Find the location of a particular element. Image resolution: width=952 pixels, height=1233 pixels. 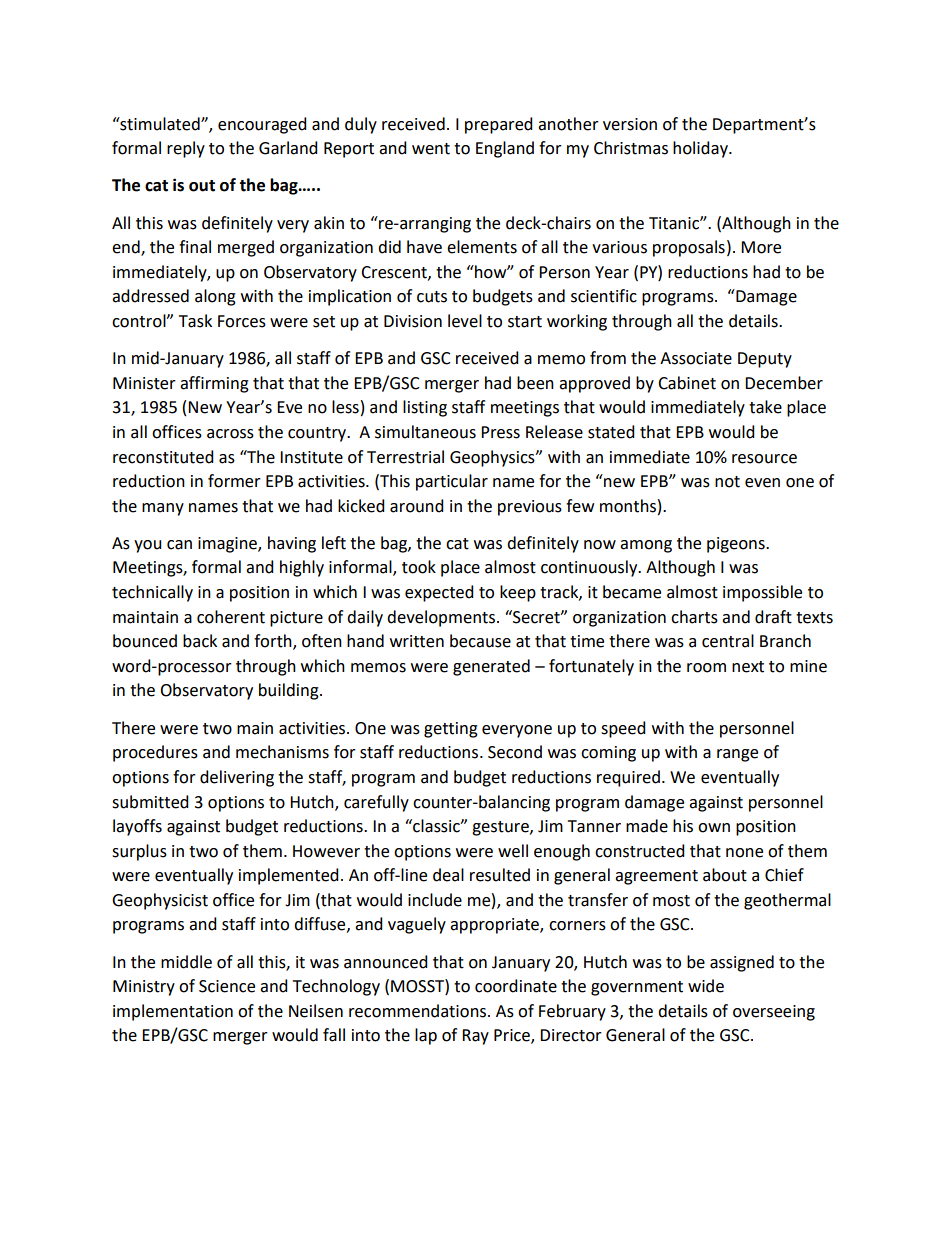

overseeing is located at coordinates (774, 1013).
